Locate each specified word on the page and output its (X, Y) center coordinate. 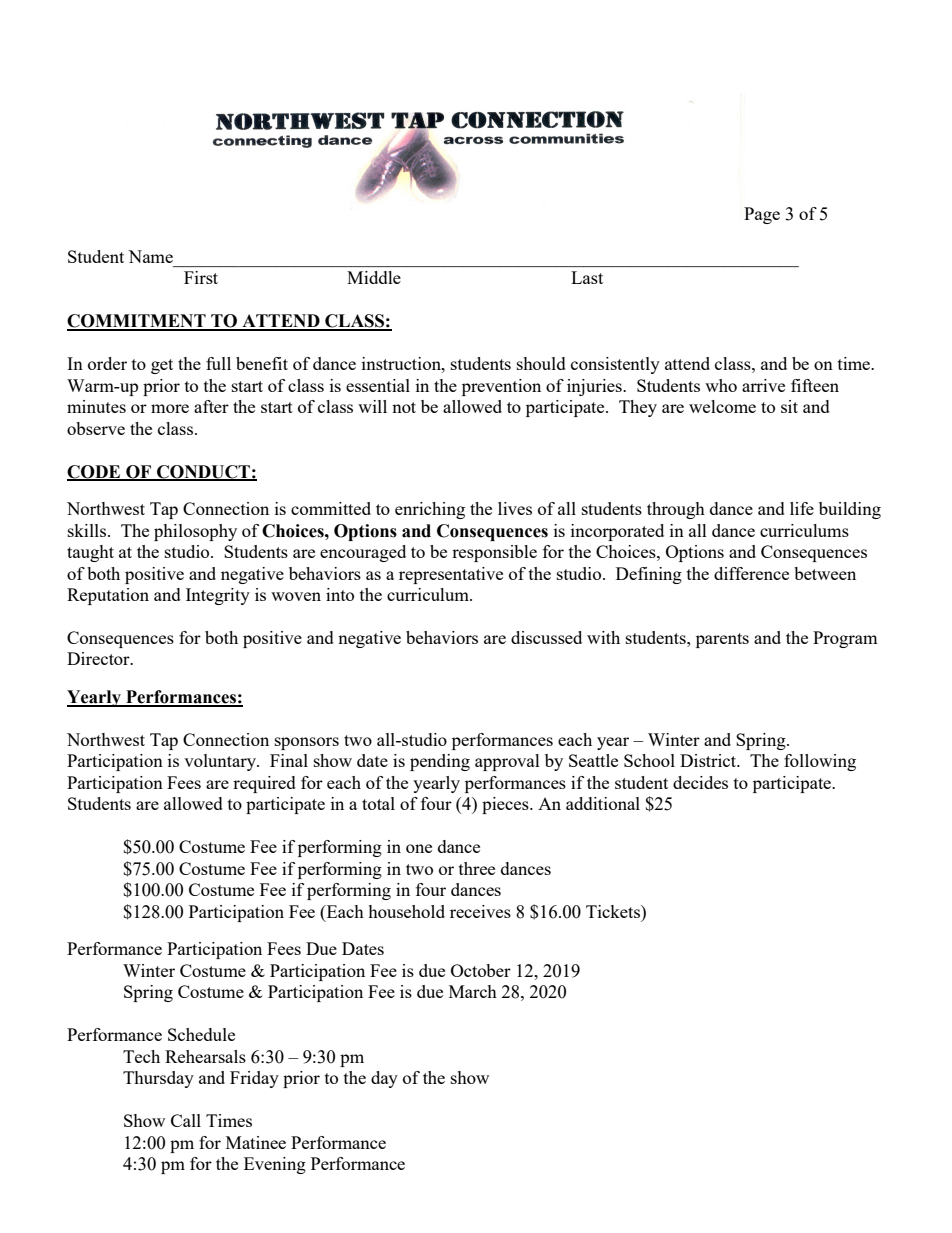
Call (186, 1120)
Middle (374, 277)
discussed (546, 637)
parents (722, 640)
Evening (275, 1165)
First (201, 277)
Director (99, 658)
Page (762, 215)
